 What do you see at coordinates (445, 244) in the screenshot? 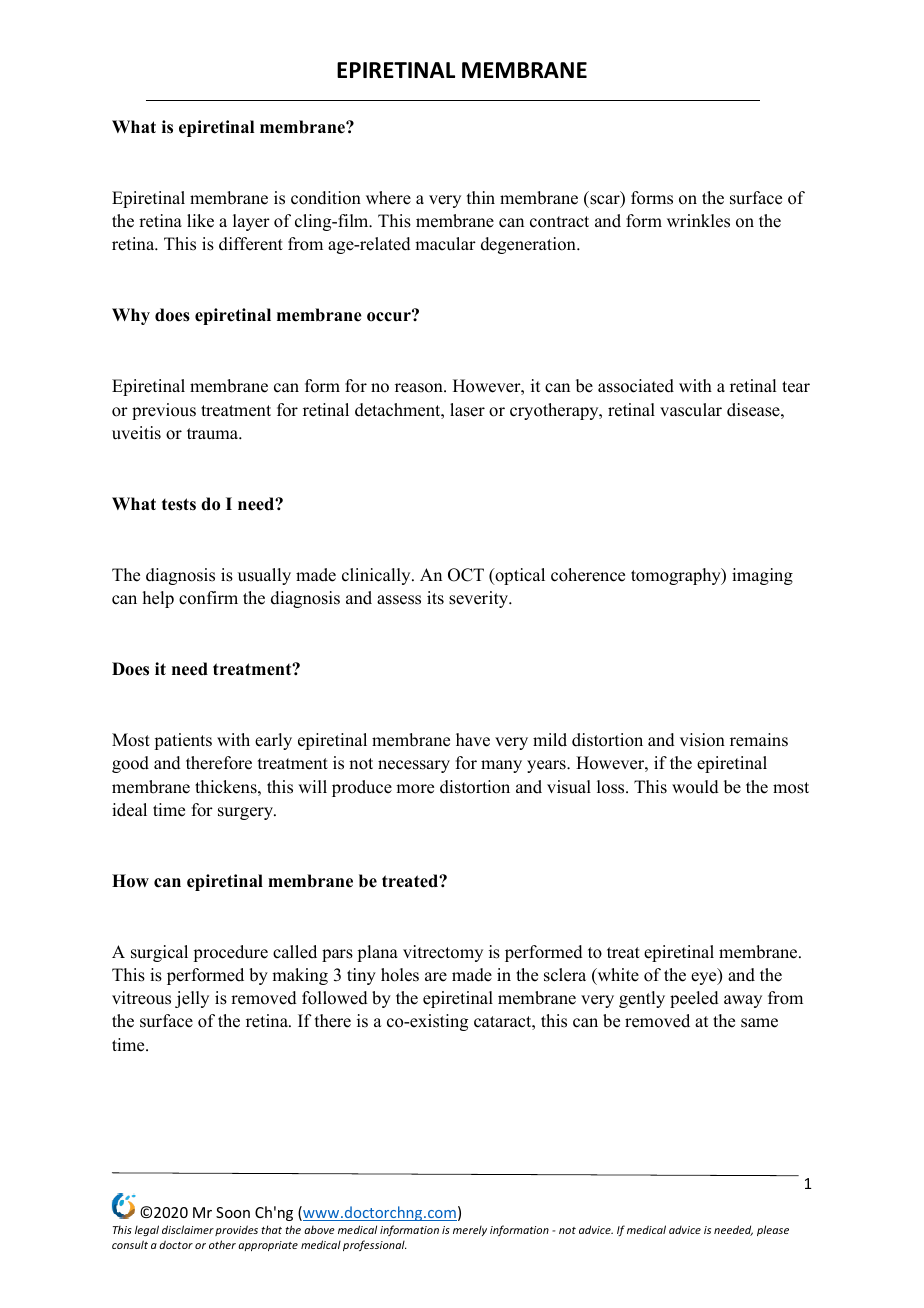
I see `macular` at bounding box center [445, 244].
